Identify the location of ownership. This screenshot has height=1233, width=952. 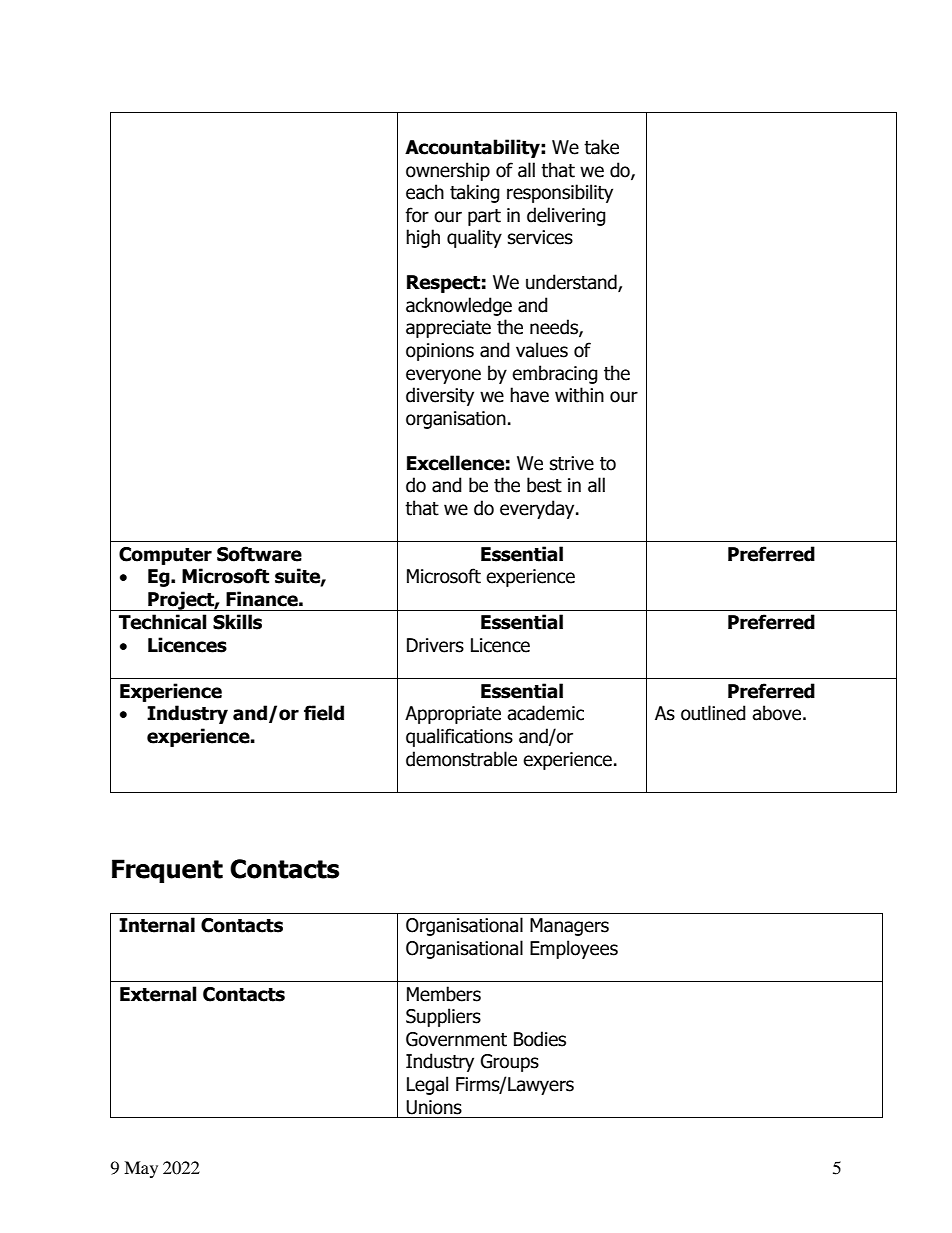
(448, 171).
